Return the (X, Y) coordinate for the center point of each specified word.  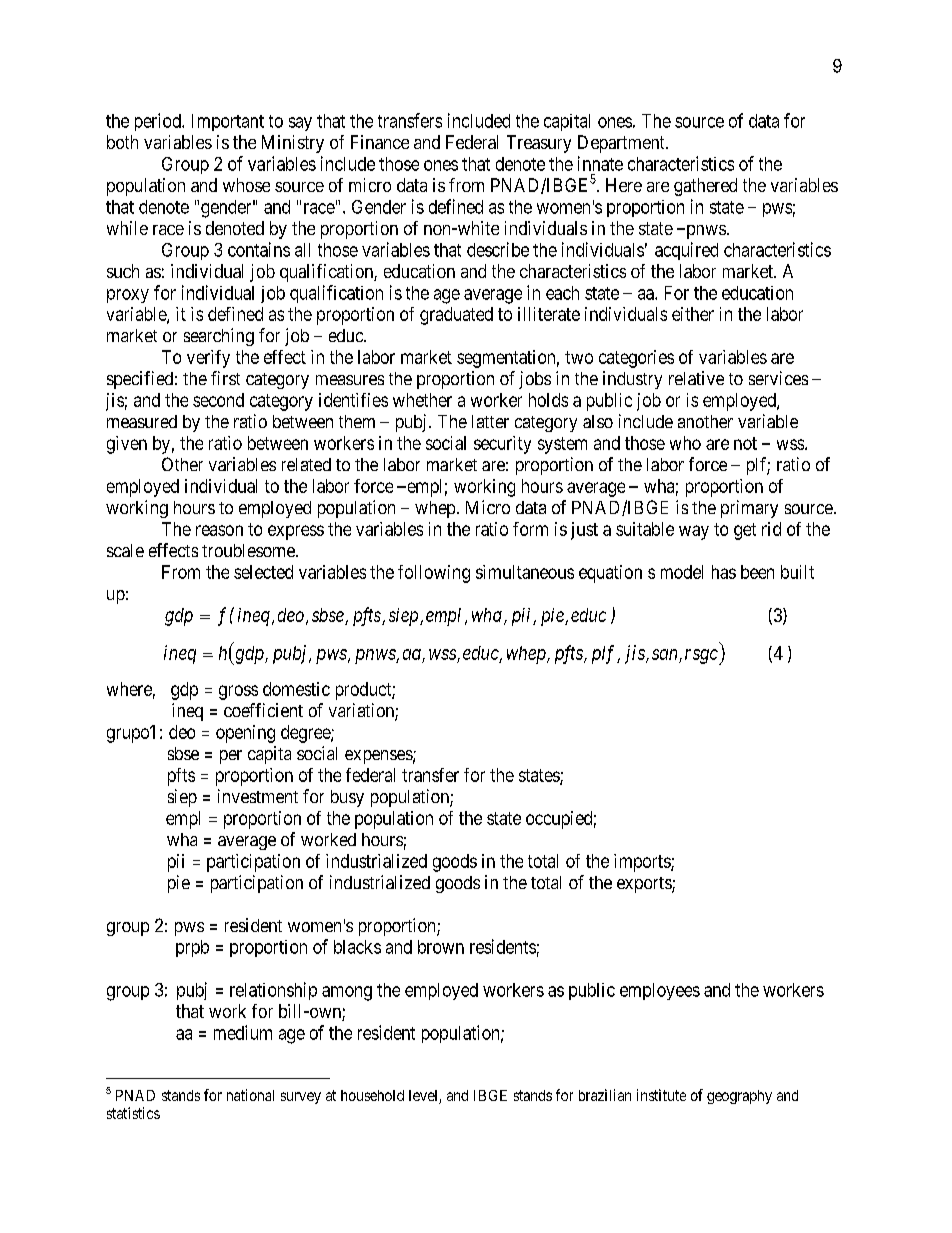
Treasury (539, 144)
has (724, 572)
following (434, 574)
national (250, 1095)
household (372, 1095)
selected (263, 572)
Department (622, 144)
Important (228, 122)
